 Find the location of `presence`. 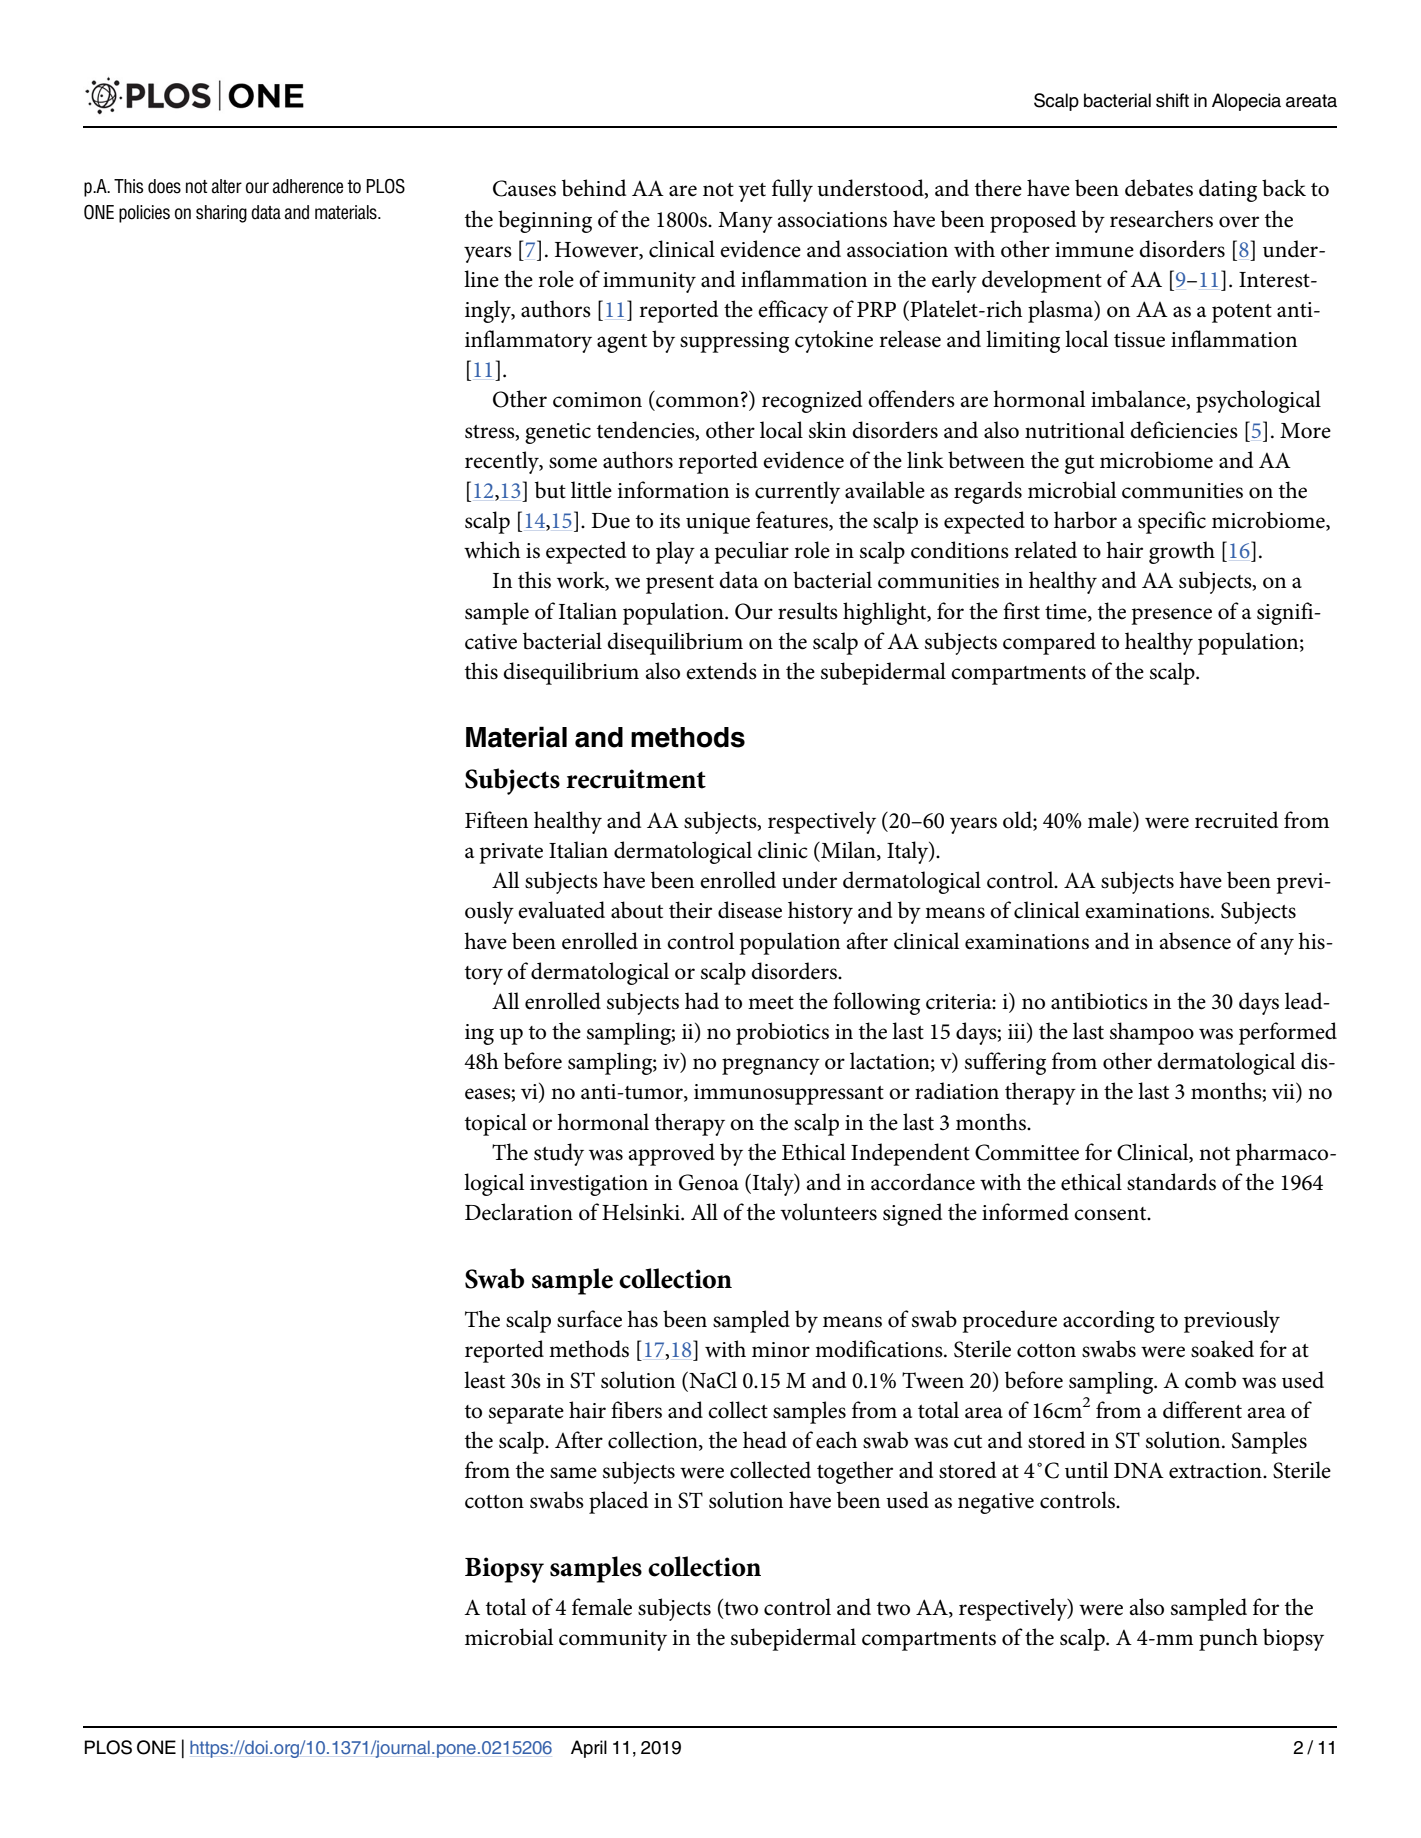

presence is located at coordinates (1172, 616).
